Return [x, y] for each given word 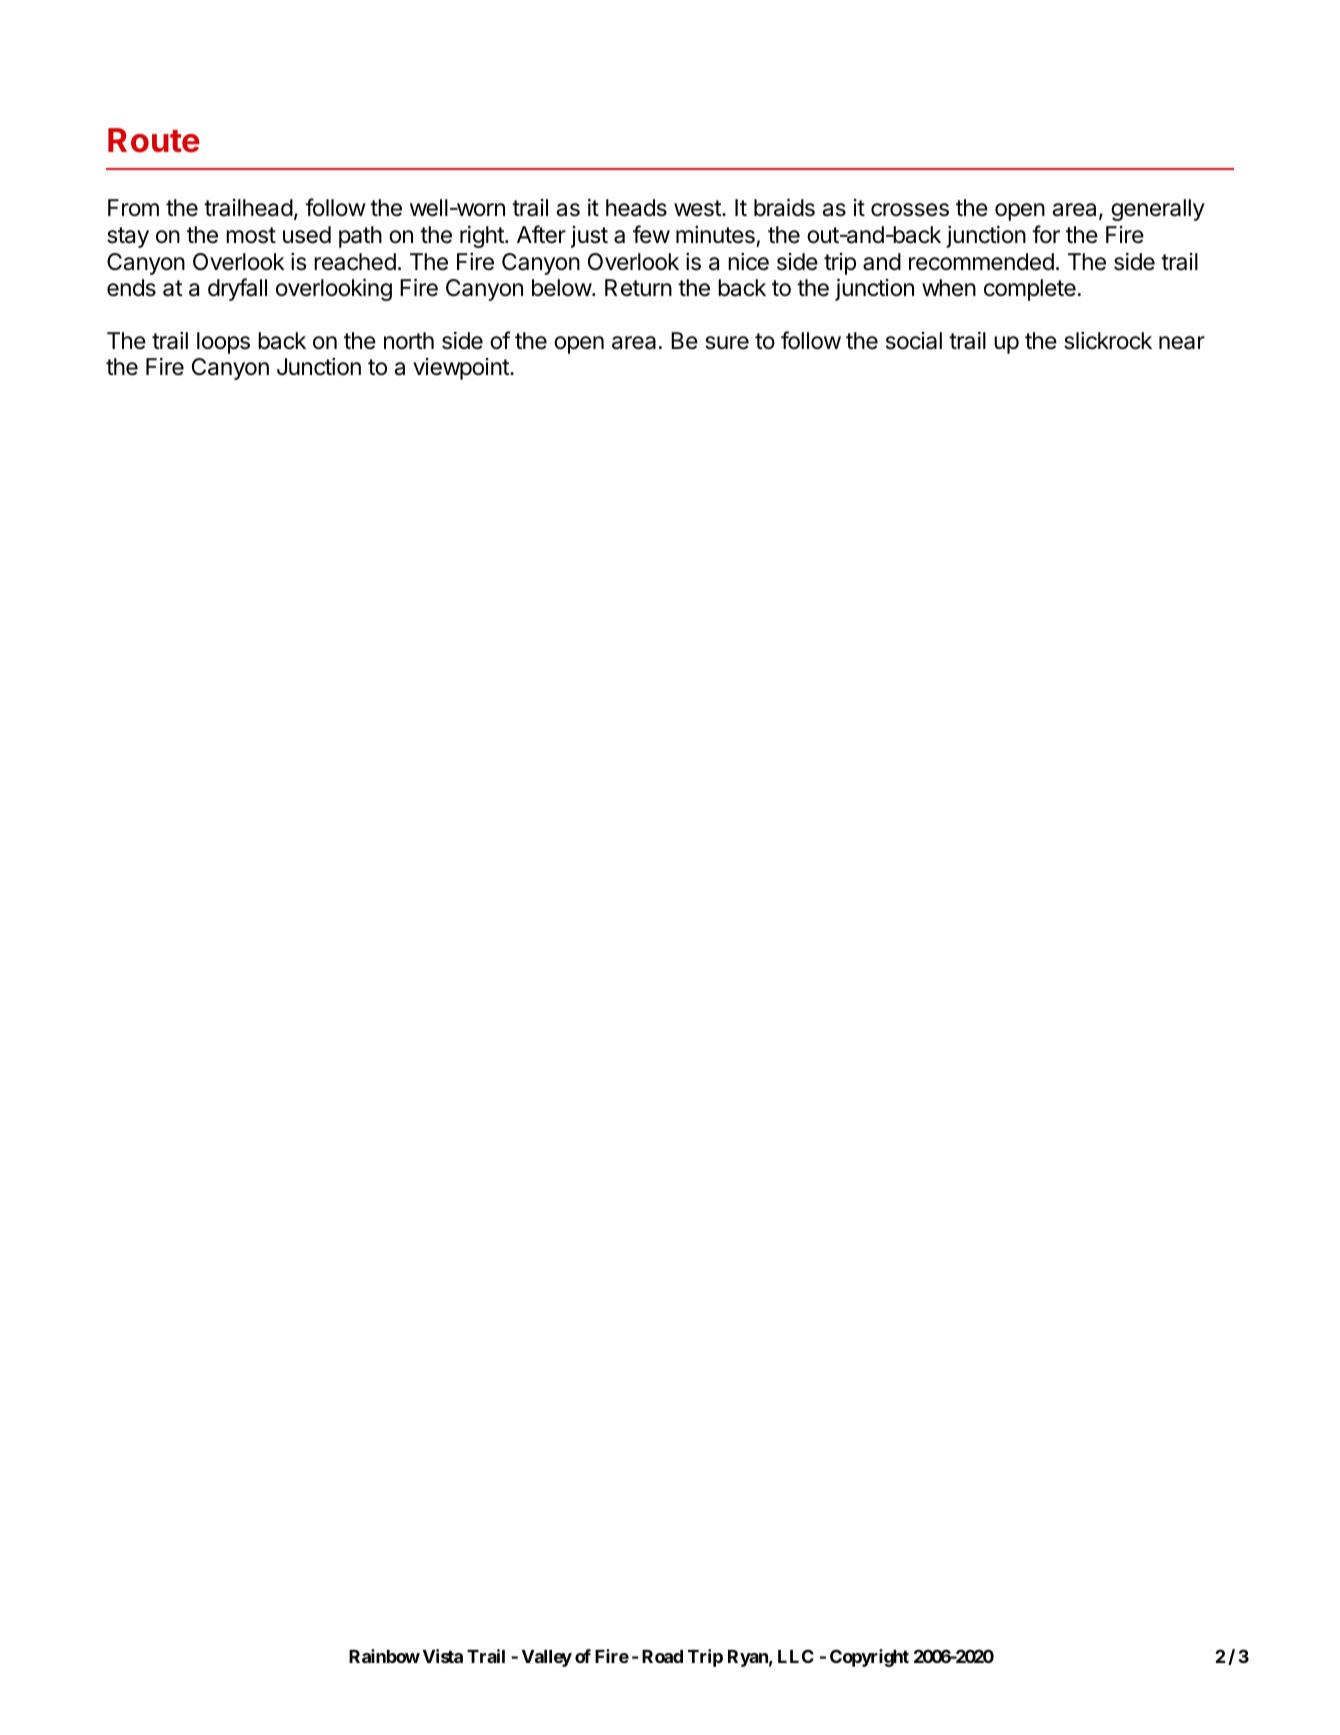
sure [727, 343]
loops [223, 343]
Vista [443, 1656]
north [409, 340]
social [914, 341]
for [1046, 234]
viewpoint [462, 369]
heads [636, 208]
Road [662, 1656]
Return [638, 288]
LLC [796, 1656]
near [1182, 343]
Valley [547, 1658]
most [251, 235]
